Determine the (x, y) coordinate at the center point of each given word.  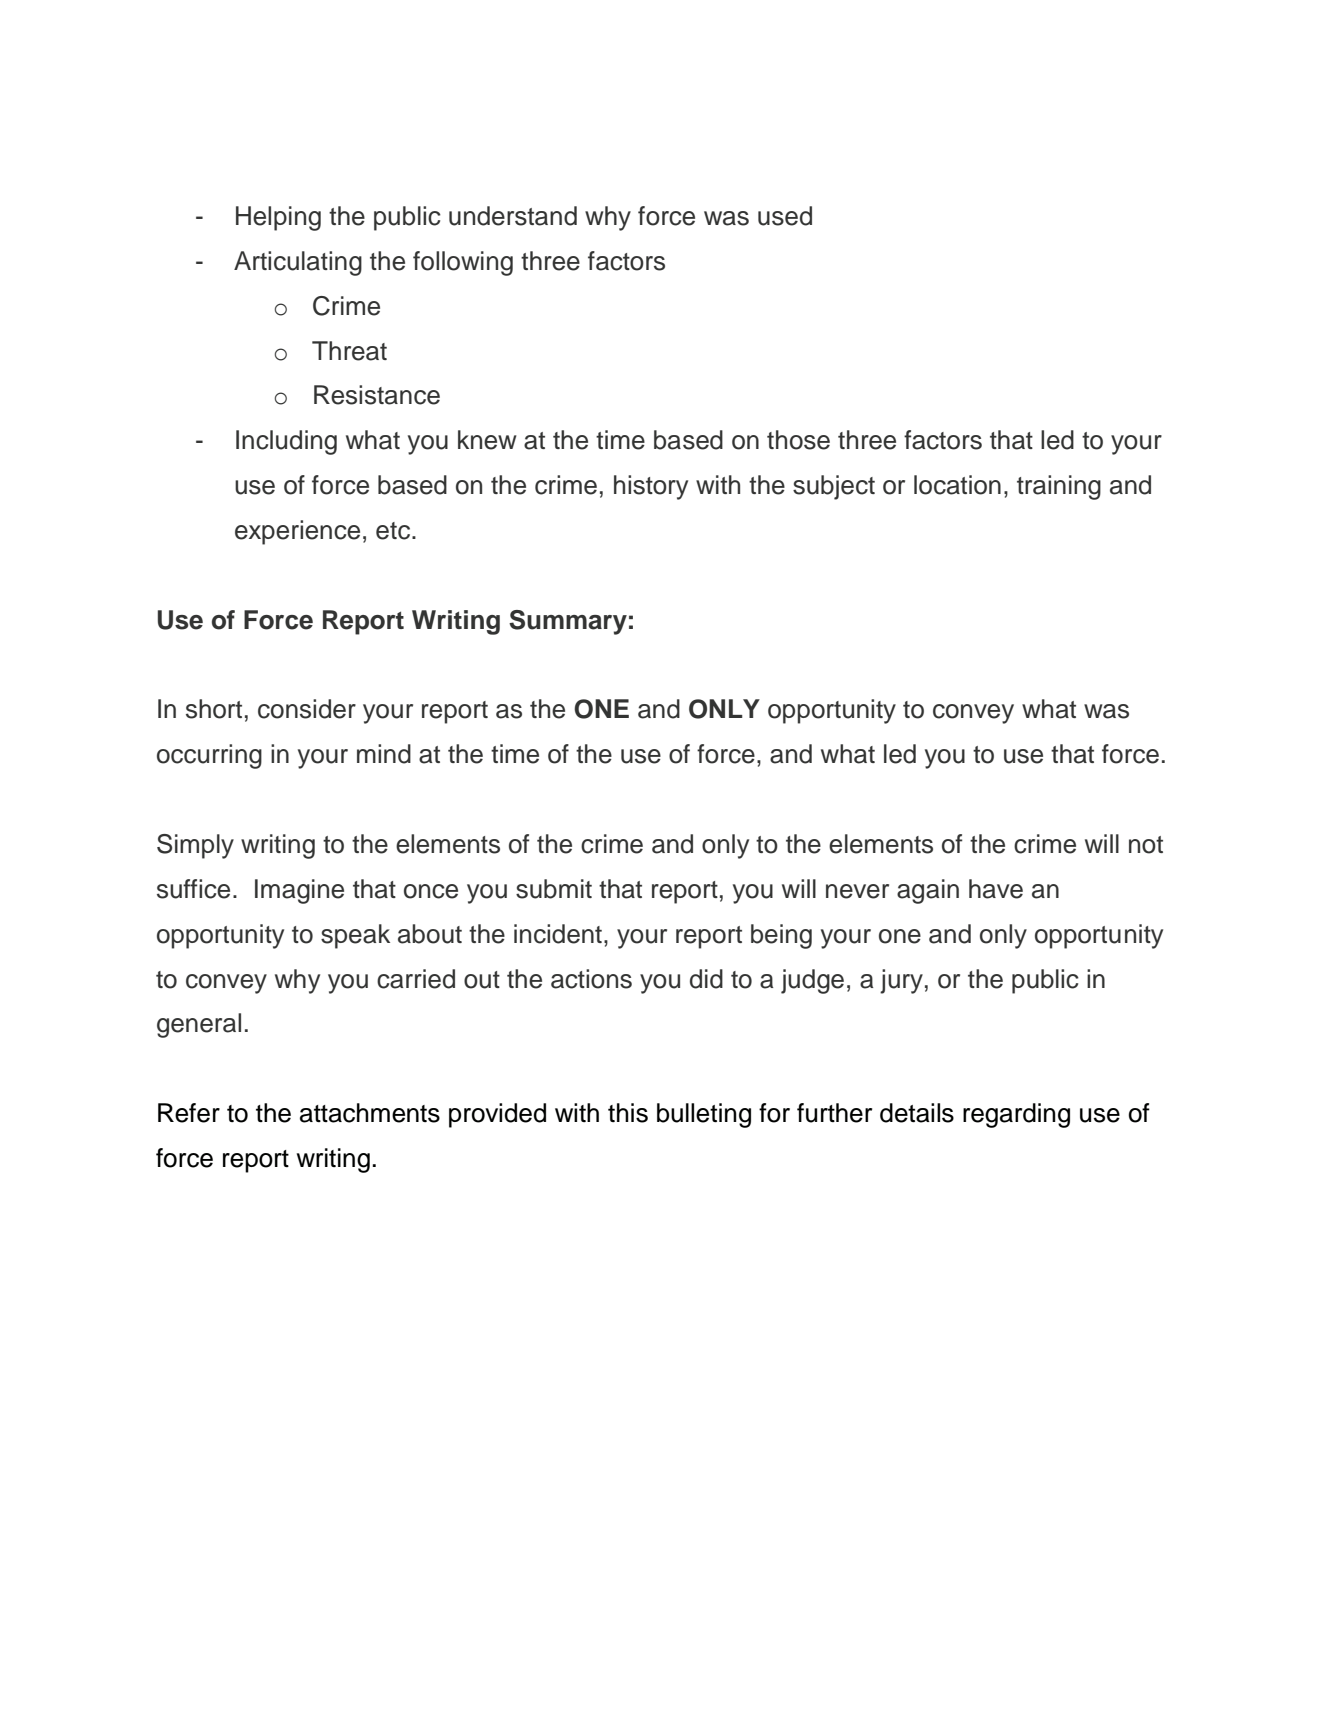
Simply (195, 846)
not (1146, 845)
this (628, 1113)
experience (297, 532)
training (1059, 487)
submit (554, 889)
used (785, 216)
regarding (1016, 1115)
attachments (370, 1113)
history (651, 487)
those (798, 440)
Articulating (298, 263)
